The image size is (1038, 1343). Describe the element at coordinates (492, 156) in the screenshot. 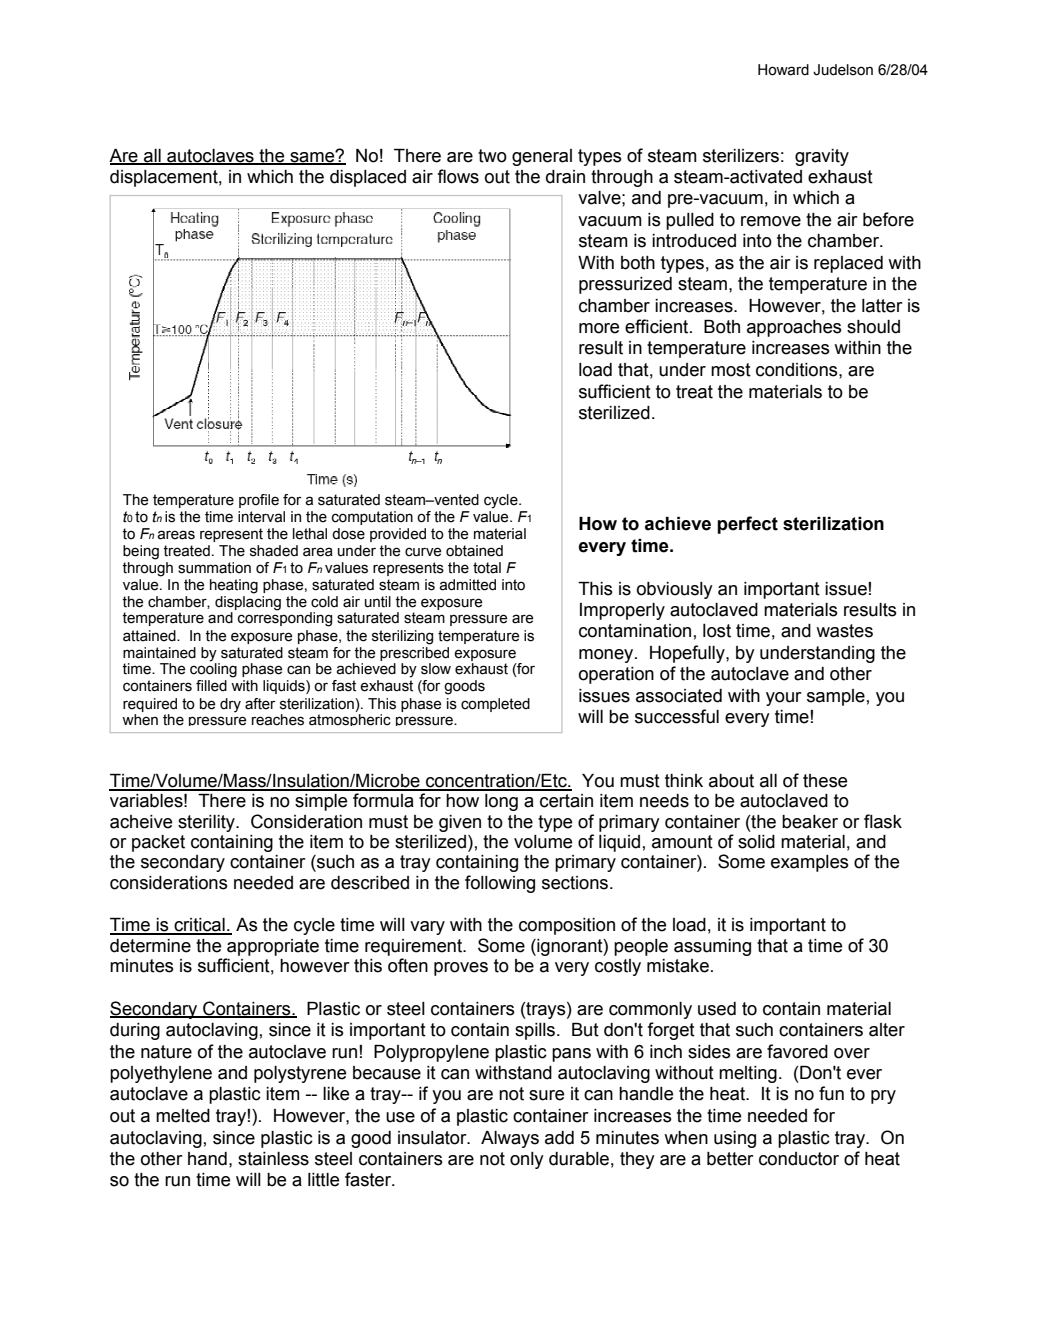

I see `two` at that location.
